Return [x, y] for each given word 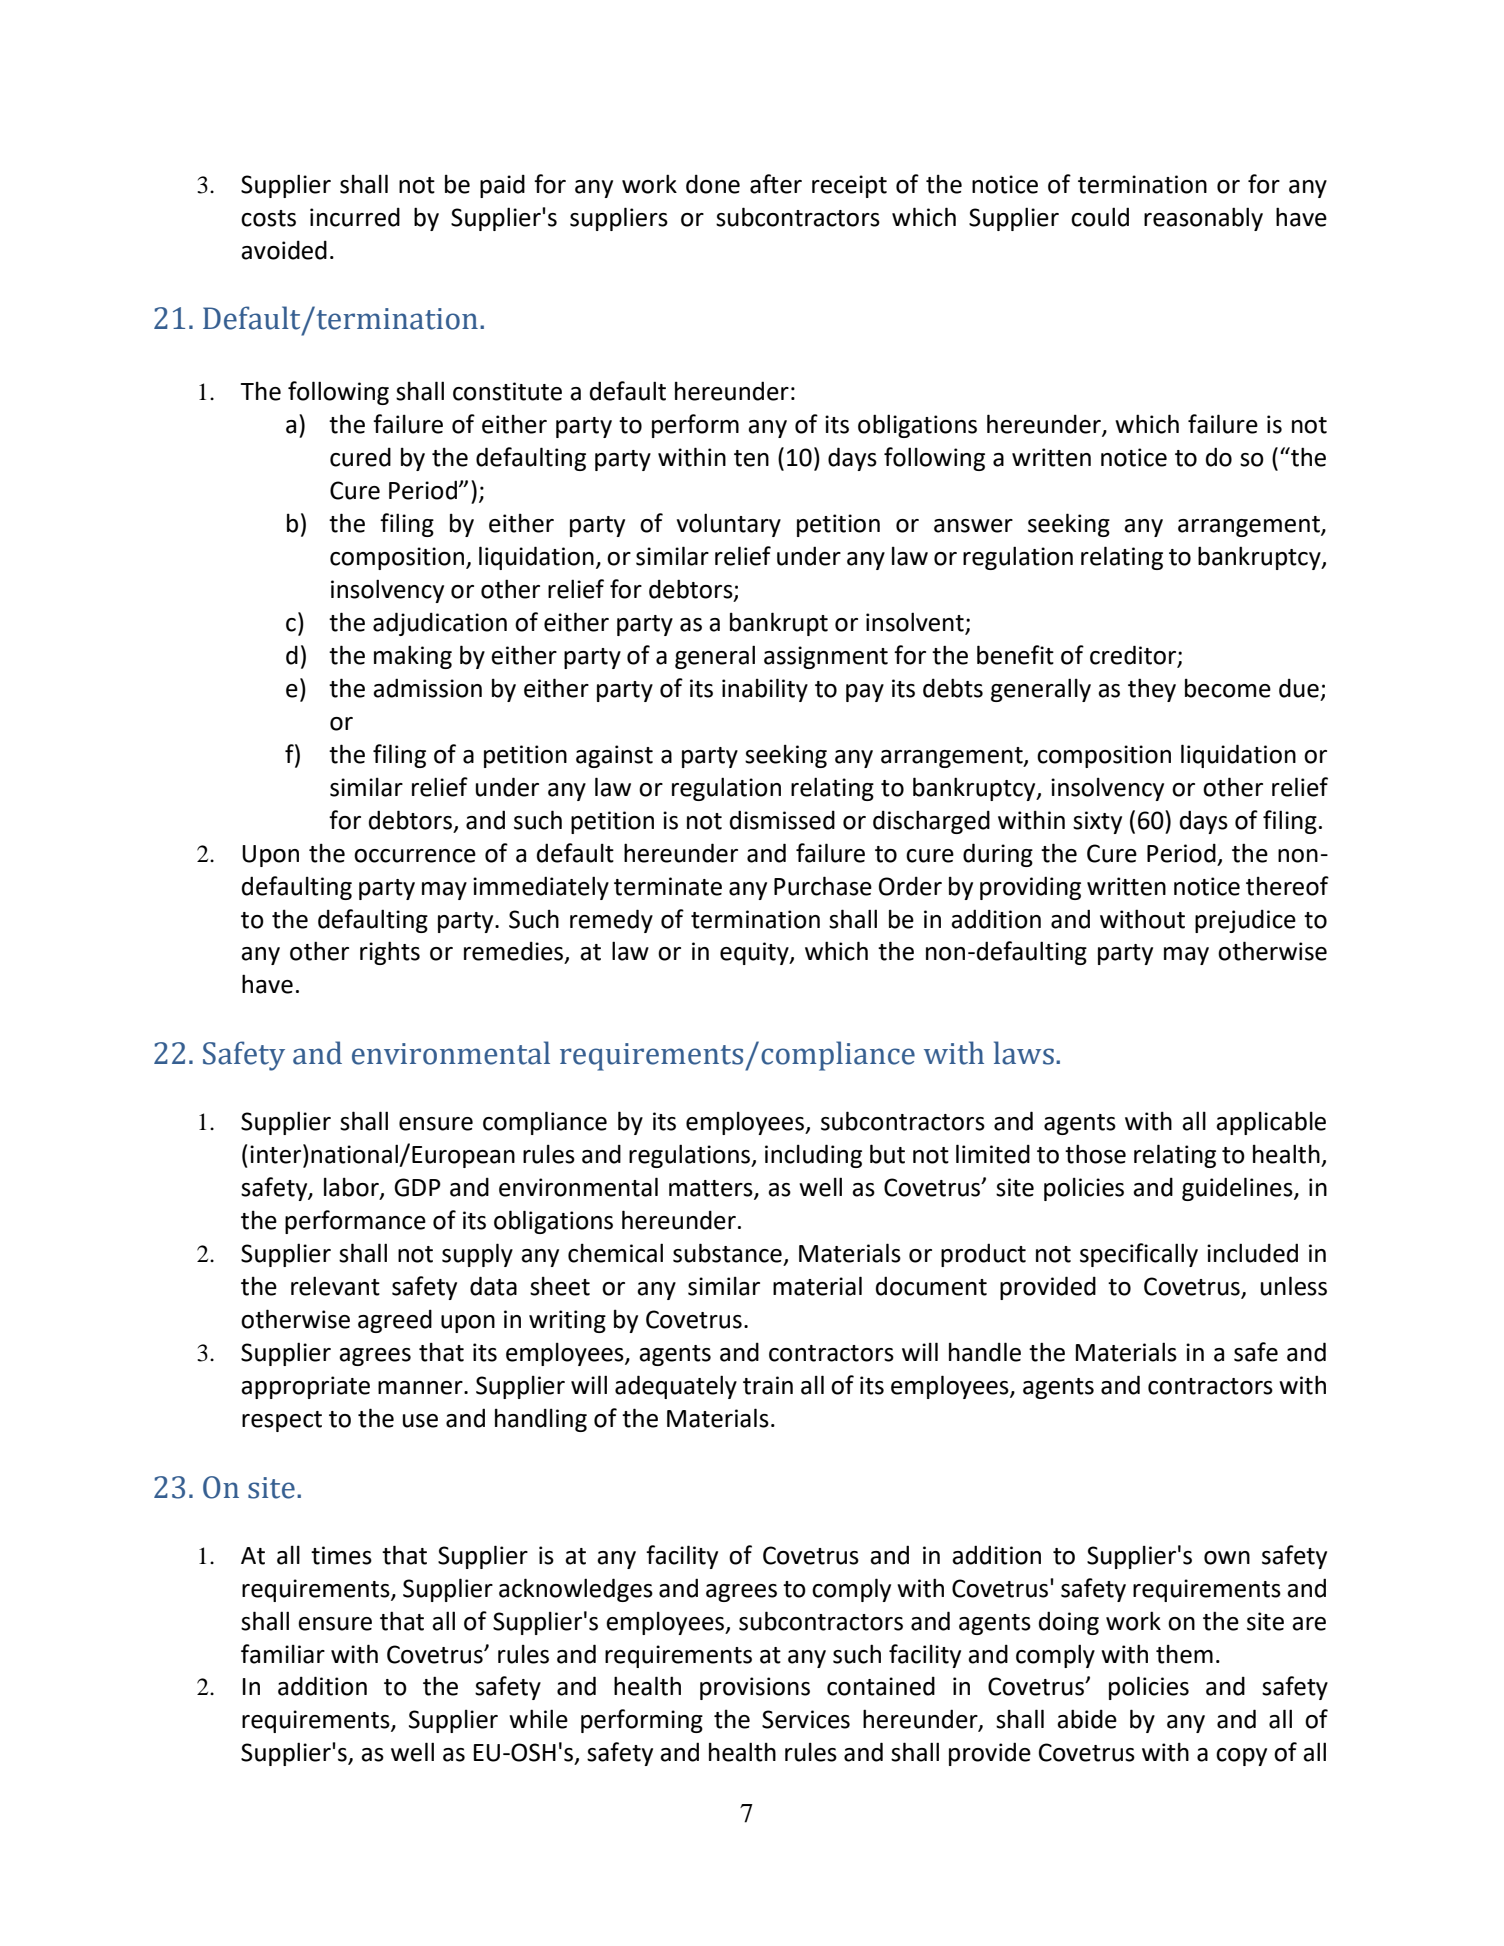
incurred [355, 217]
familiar [283, 1654]
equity [755, 953]
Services [806, 1719]
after [776, 184]
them [1184, 1654]
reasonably [1203, 219]
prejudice [1245, 921]
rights [390, 953]
